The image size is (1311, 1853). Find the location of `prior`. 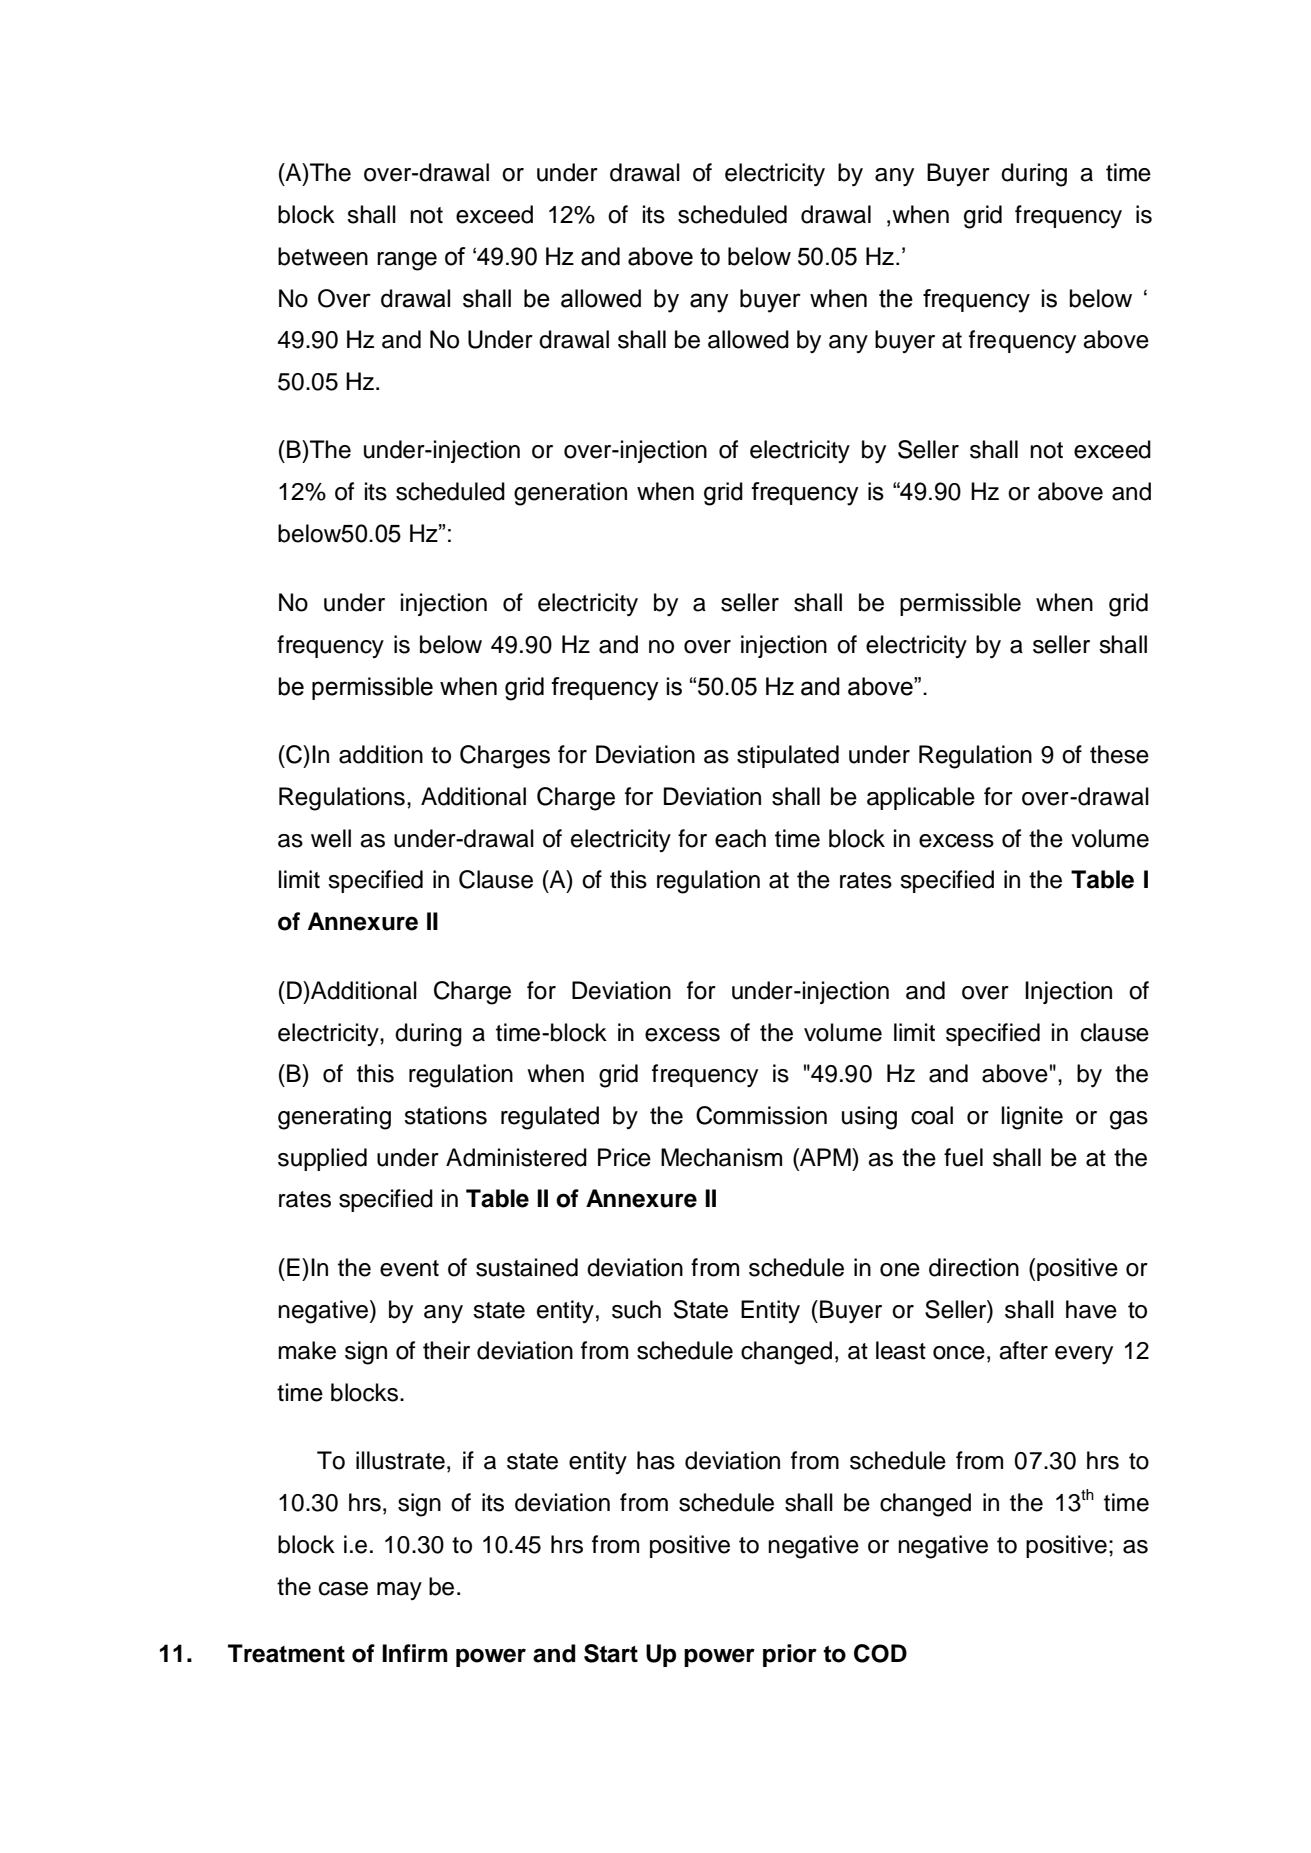

prior is located at coordinates (790, 1655).
